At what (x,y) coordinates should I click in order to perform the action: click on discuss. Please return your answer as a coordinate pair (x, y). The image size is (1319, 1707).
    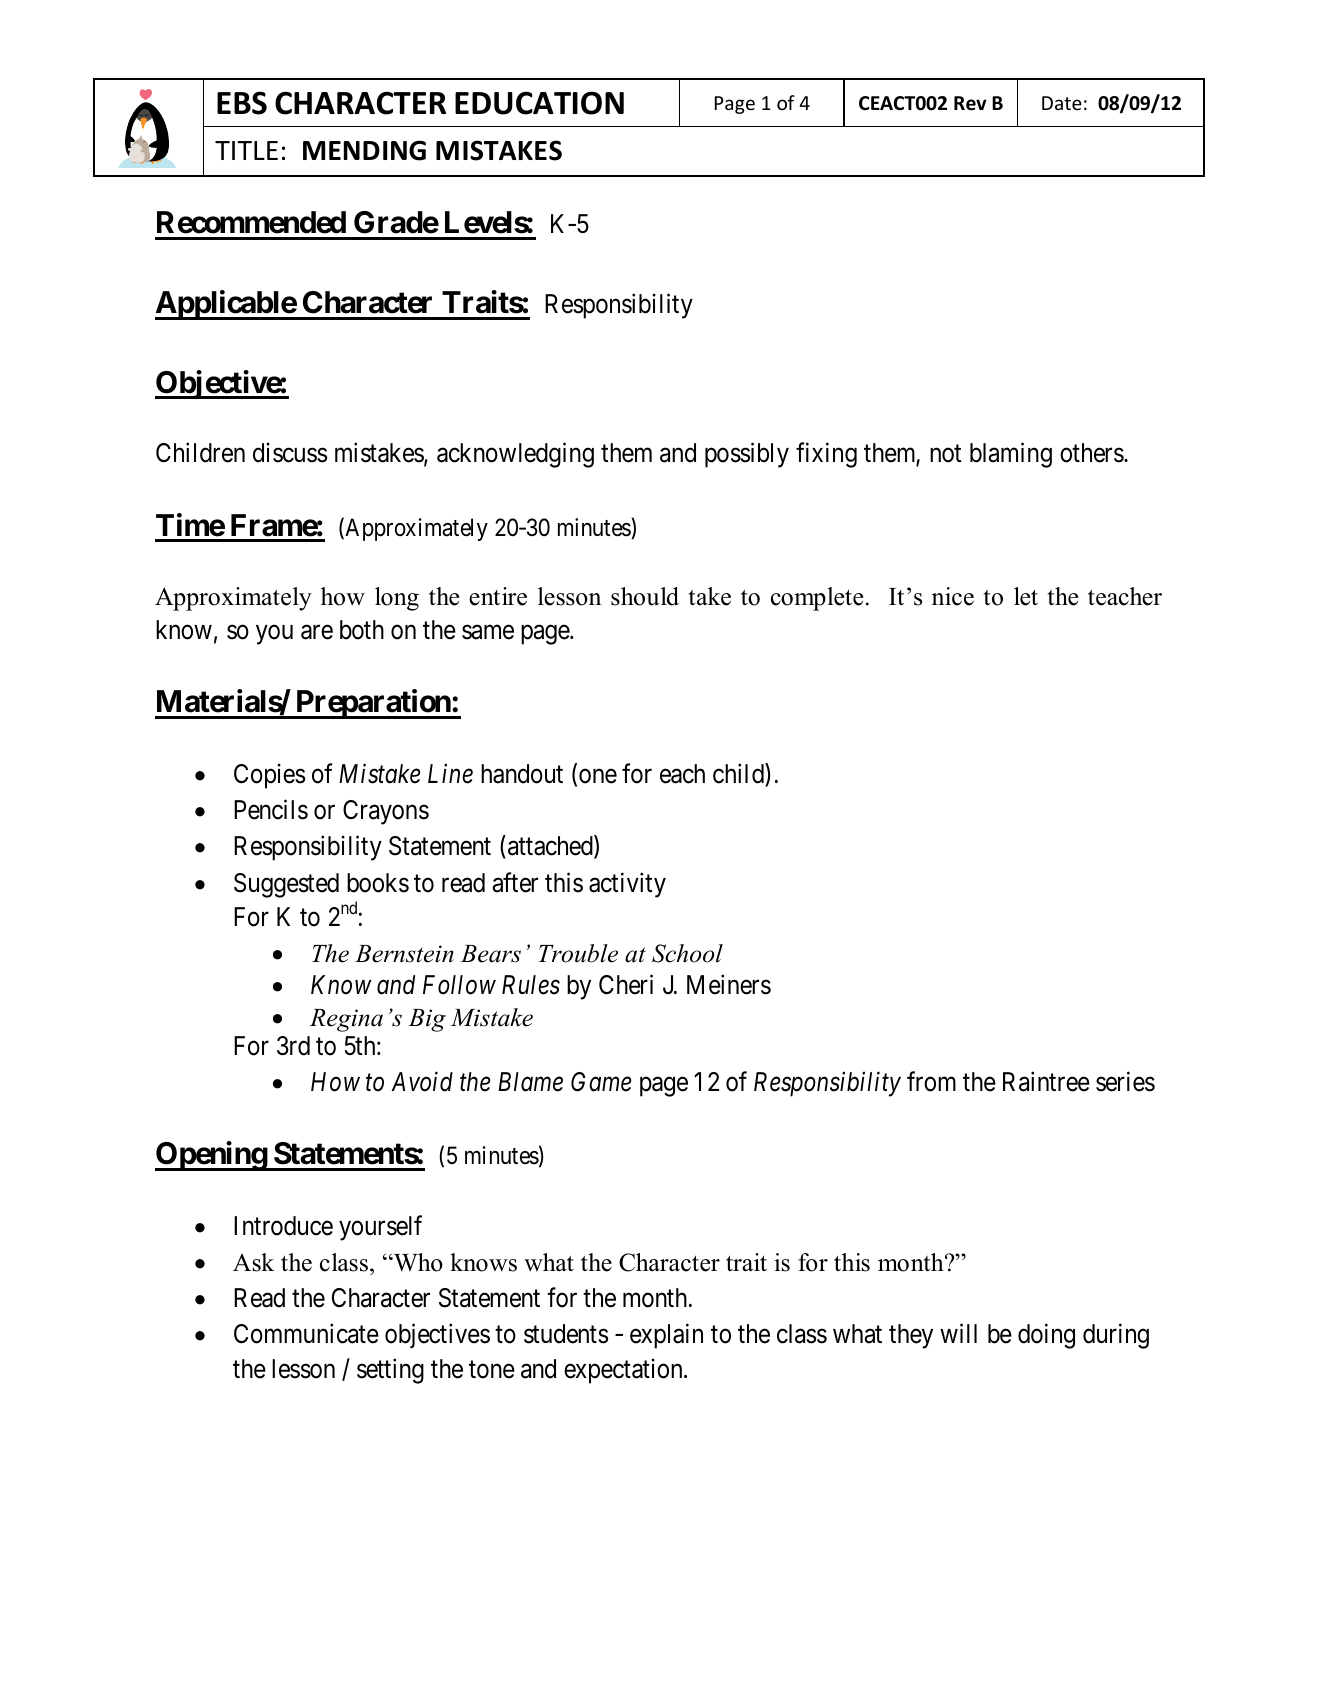
    Looking at the image, I should click on (290, 452).
